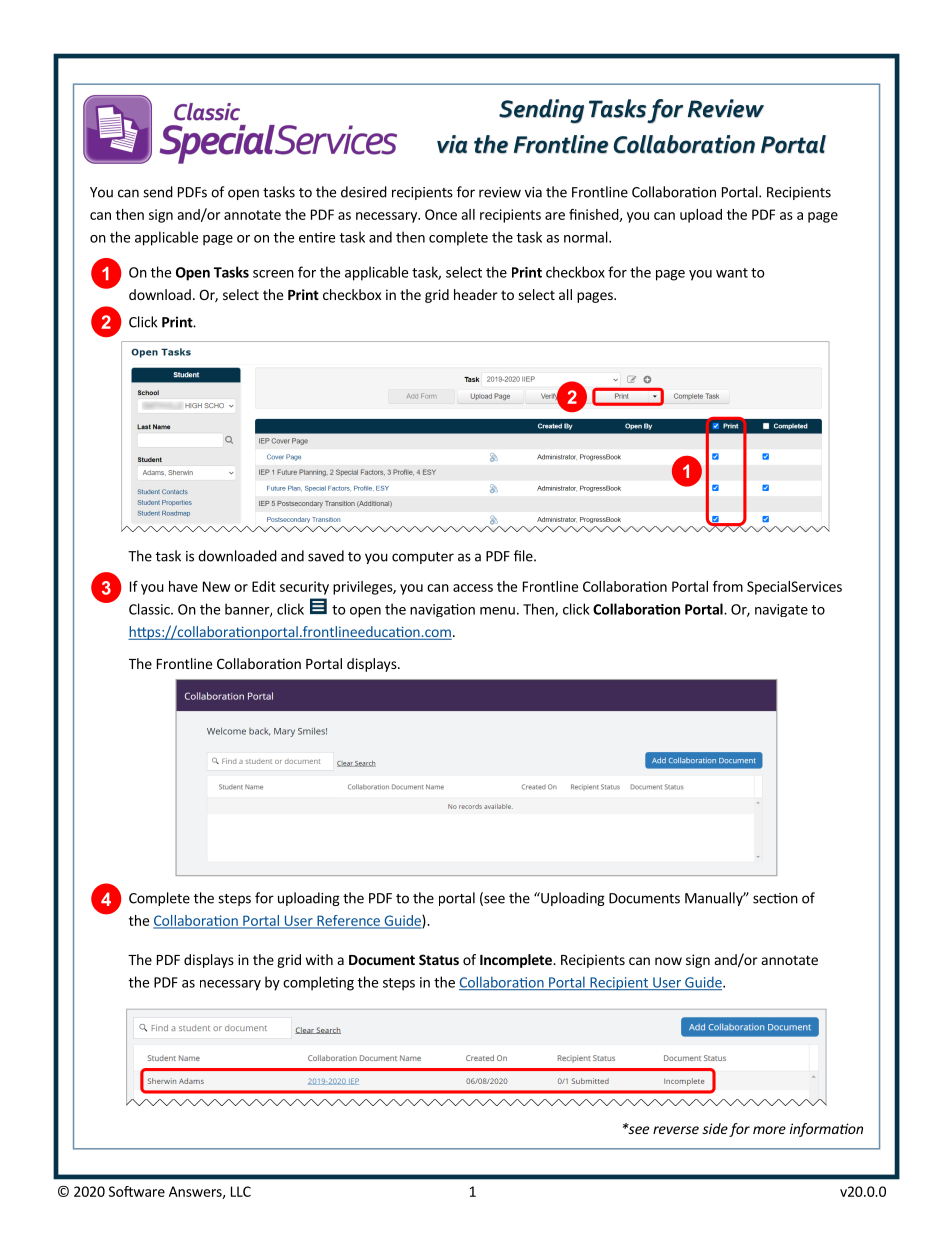 This screenshot has width=952, height=1233. I want to click on from, so click(728, 586).
